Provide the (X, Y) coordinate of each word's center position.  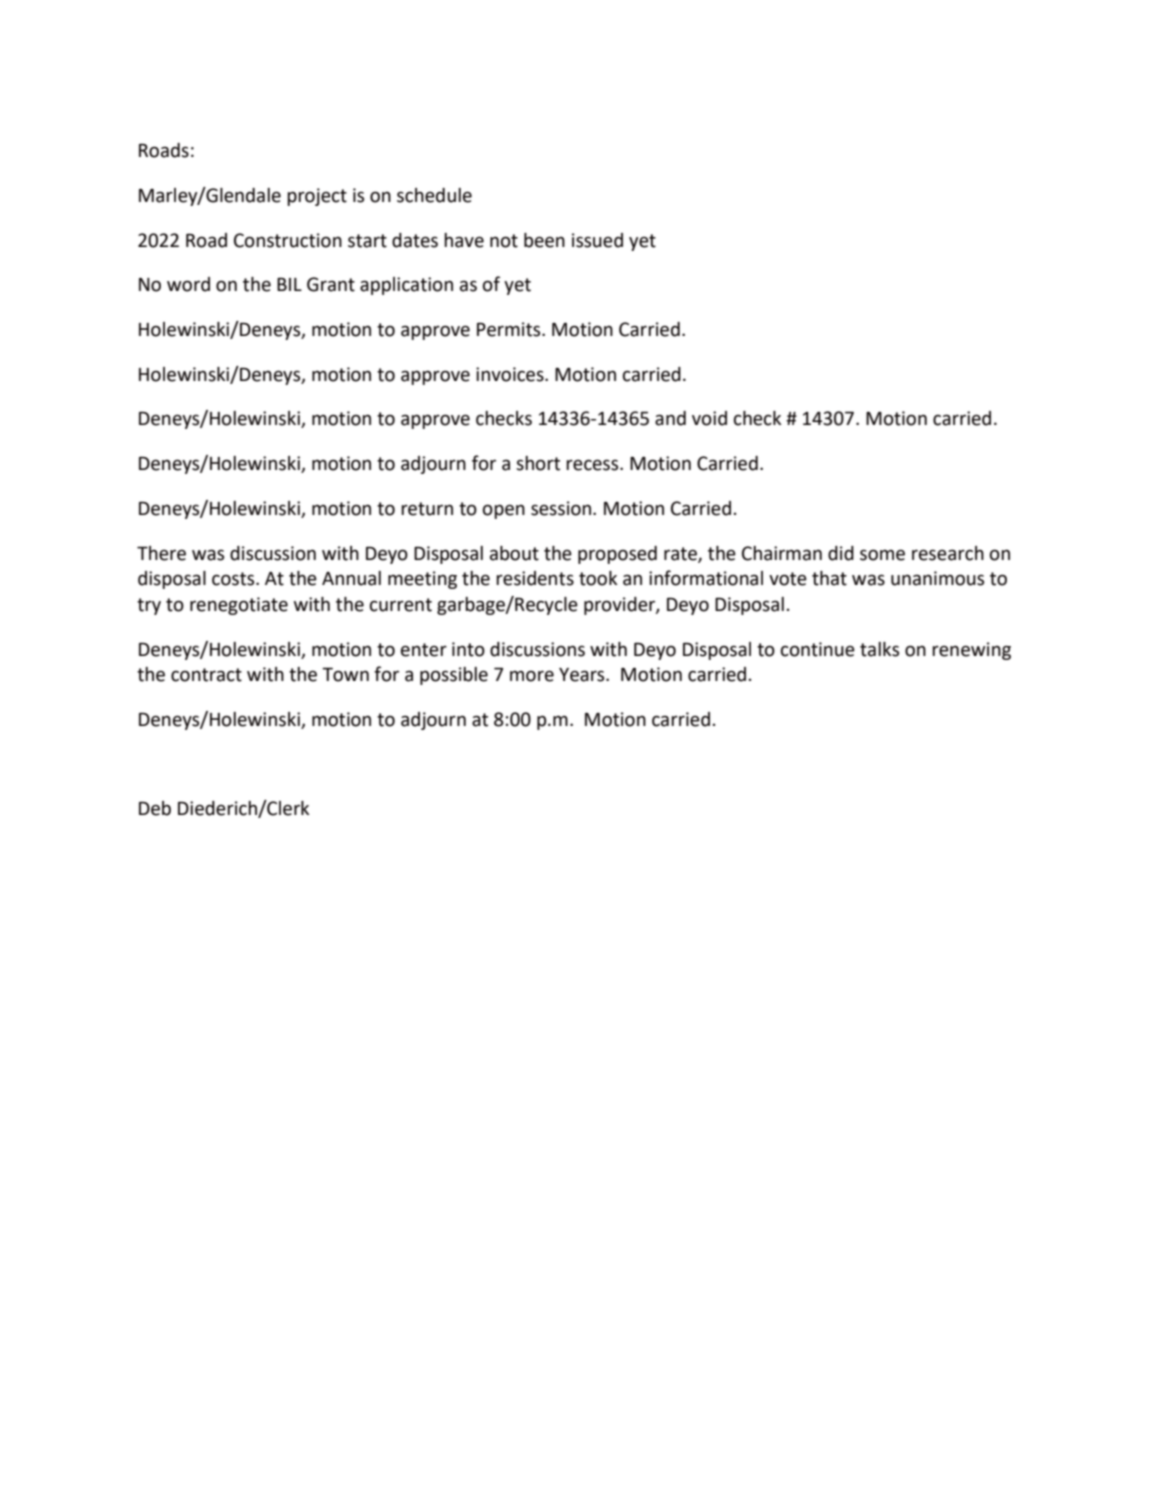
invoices (511, 374)
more (532, 676)
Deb (155, 808)
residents (535, 578)
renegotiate (239, 606)
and (670, 418)
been (544, 240)
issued (597, 240)
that (829, 578)
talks (879, 649)
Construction (288, 240)
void (709, 418)
